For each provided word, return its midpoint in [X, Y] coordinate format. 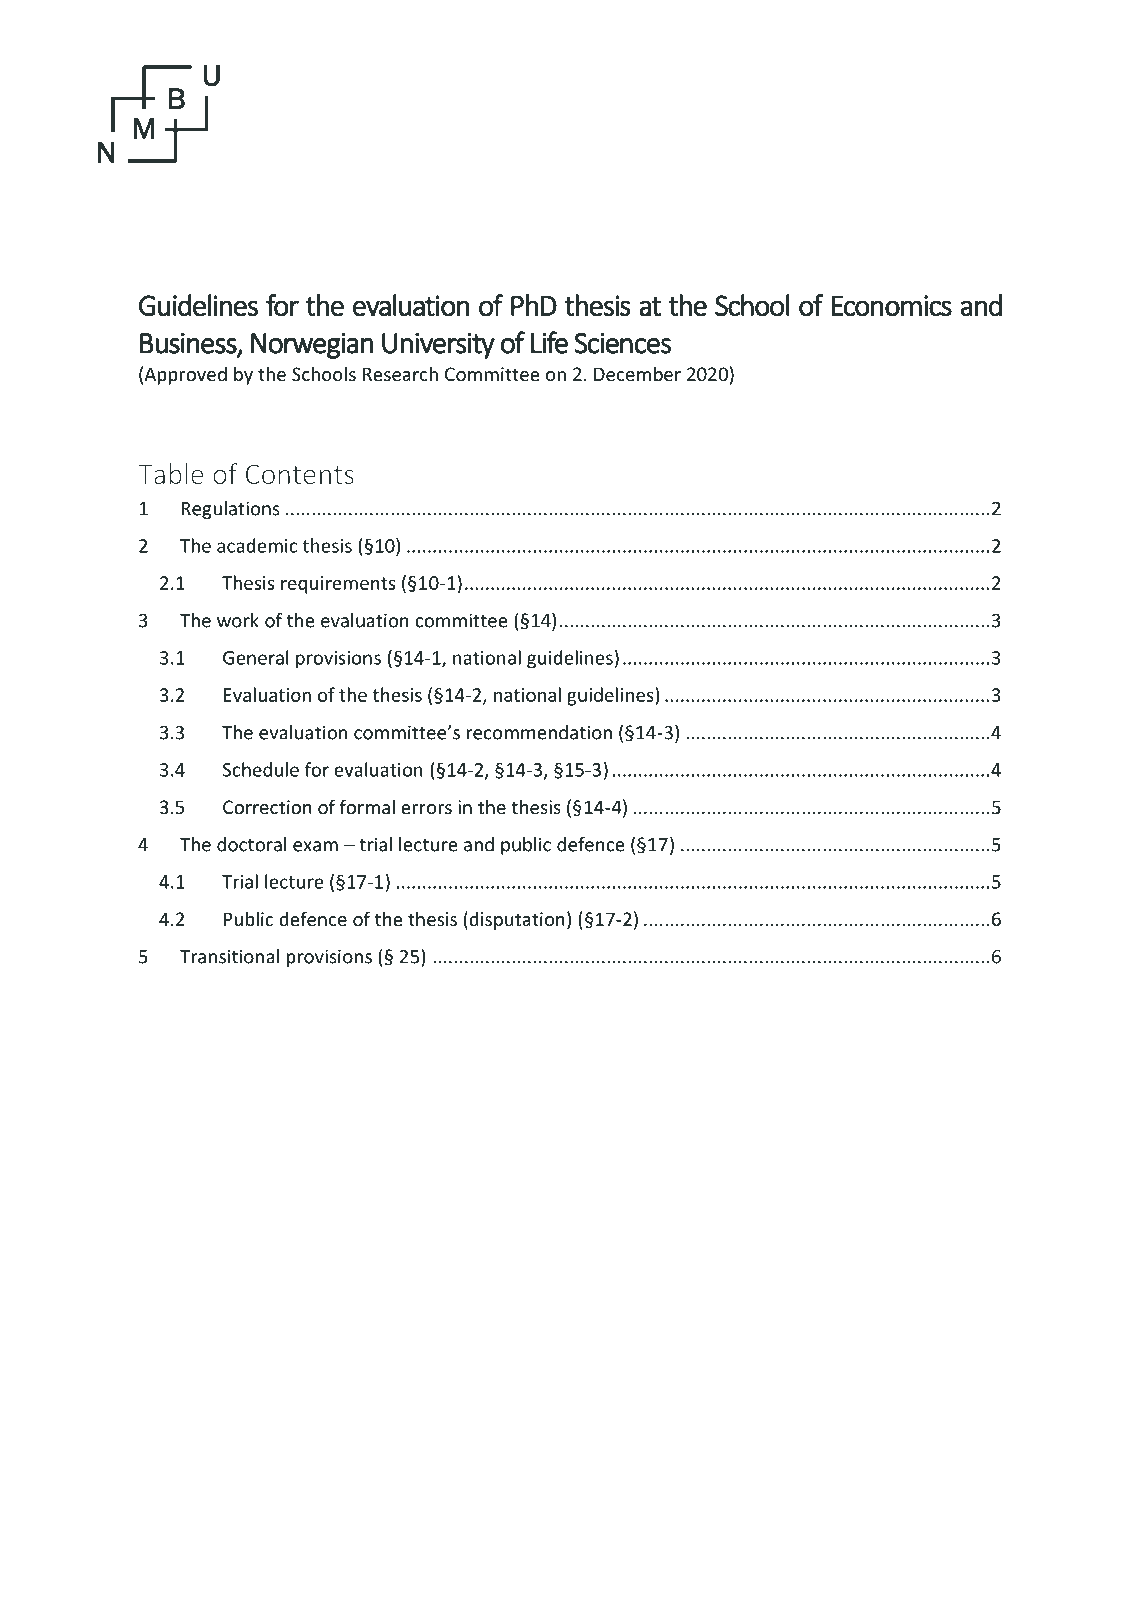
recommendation [539, 732]
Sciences [622, 343]
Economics [891, 306]
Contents [300, 474]
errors [426, 809]
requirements [338, 585]
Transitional [229, 956]
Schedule [261, 769]
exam [315, 846]
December [637, 373]
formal [367, 806]
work [238, 620]
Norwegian [312, 345]
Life [549, 342]
